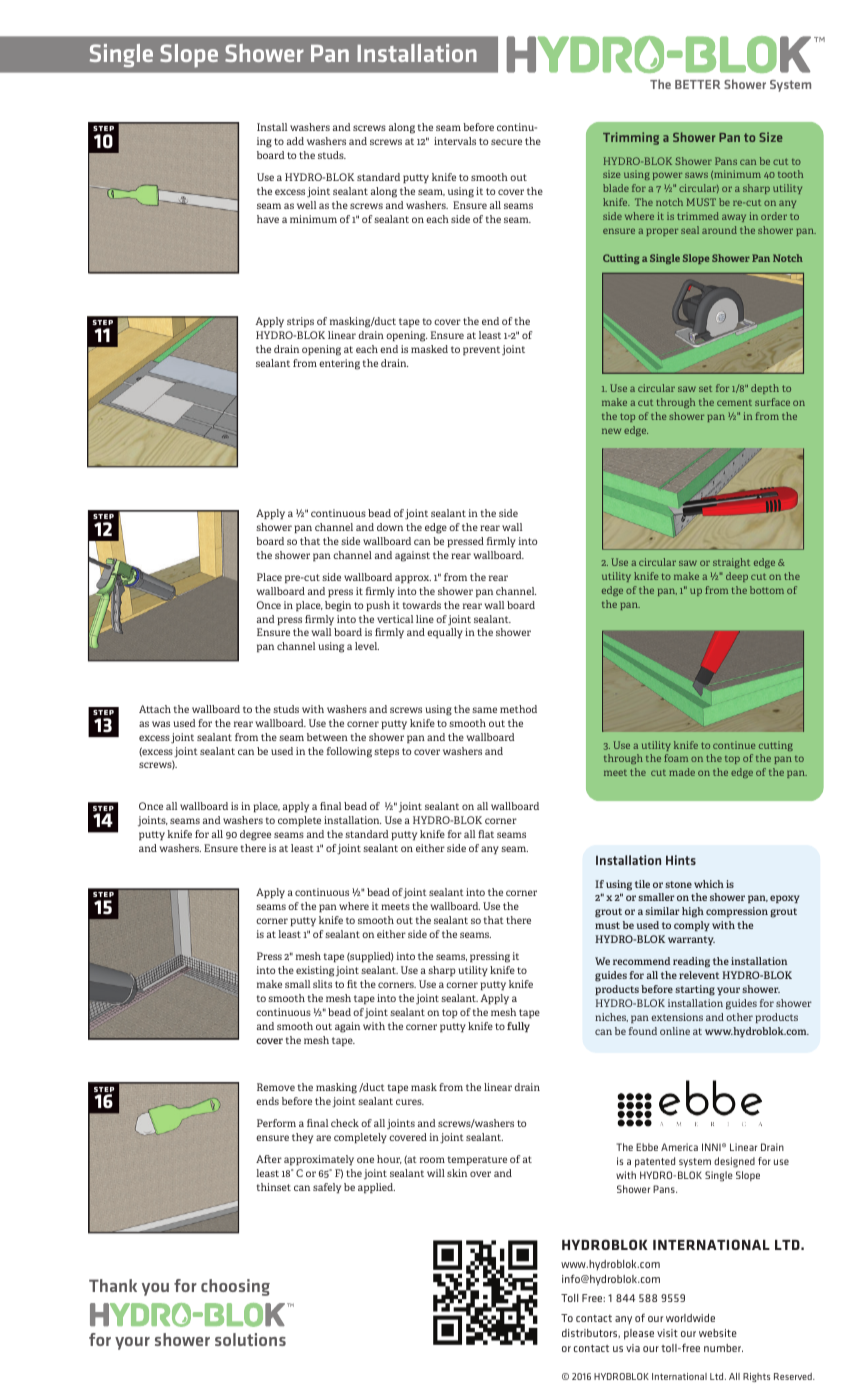 The width and height of the screenshot is (849, 1400). Describe the element at coordinates (250, 1339) in the screenshot. I see `solutions` at that location.
